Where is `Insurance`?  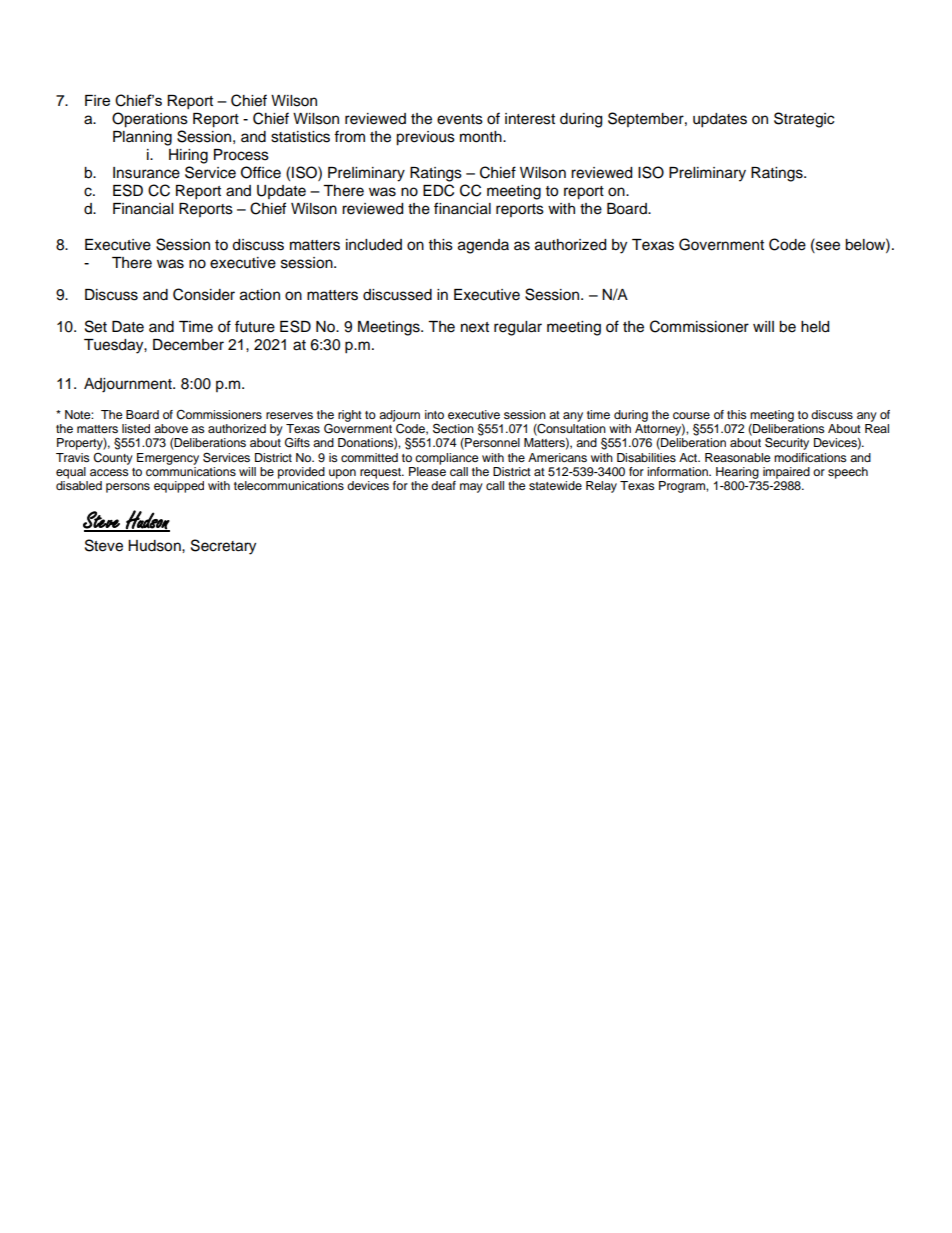 Insurance is located at coordinates (146, 173).
